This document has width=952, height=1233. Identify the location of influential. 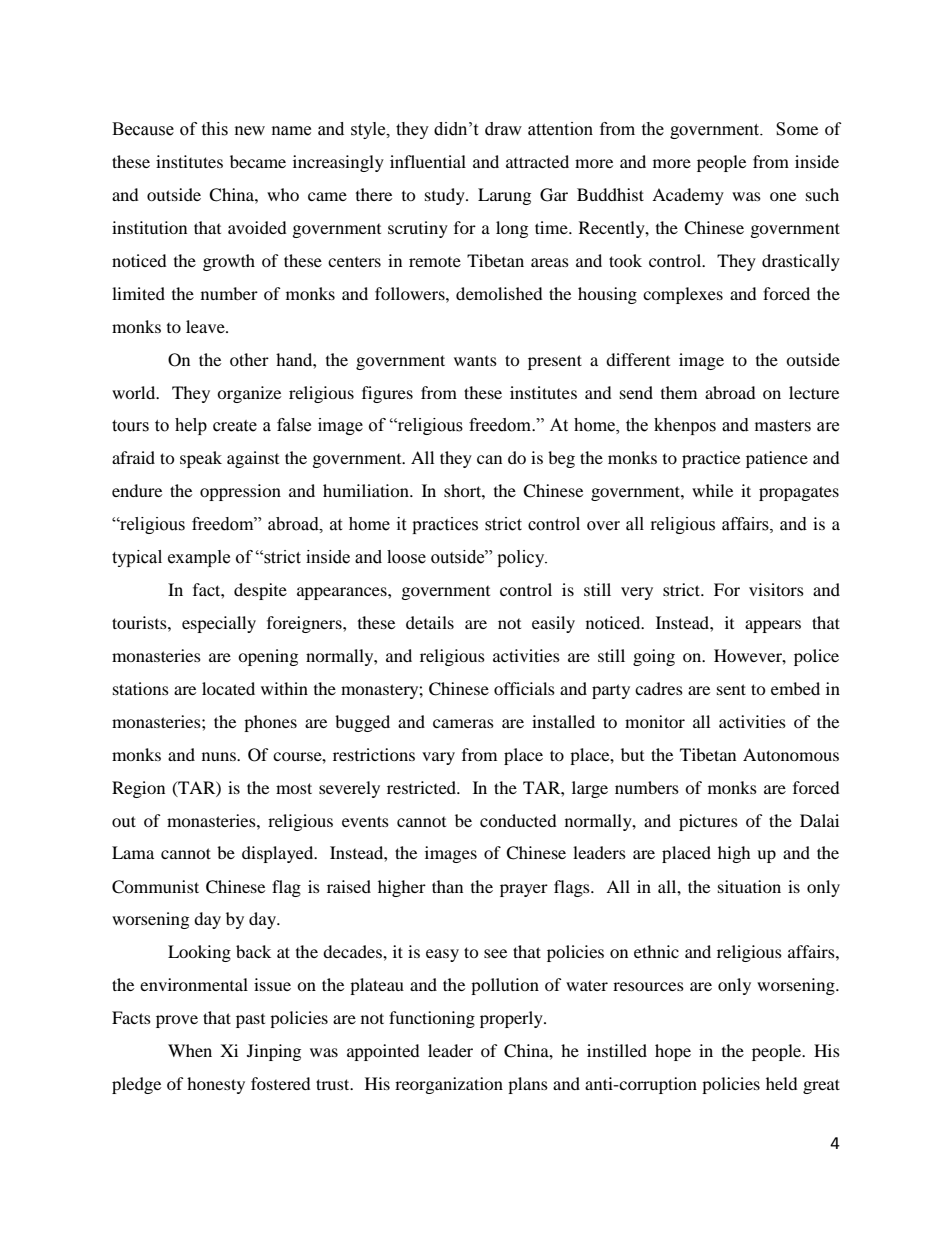
(428, 161).
